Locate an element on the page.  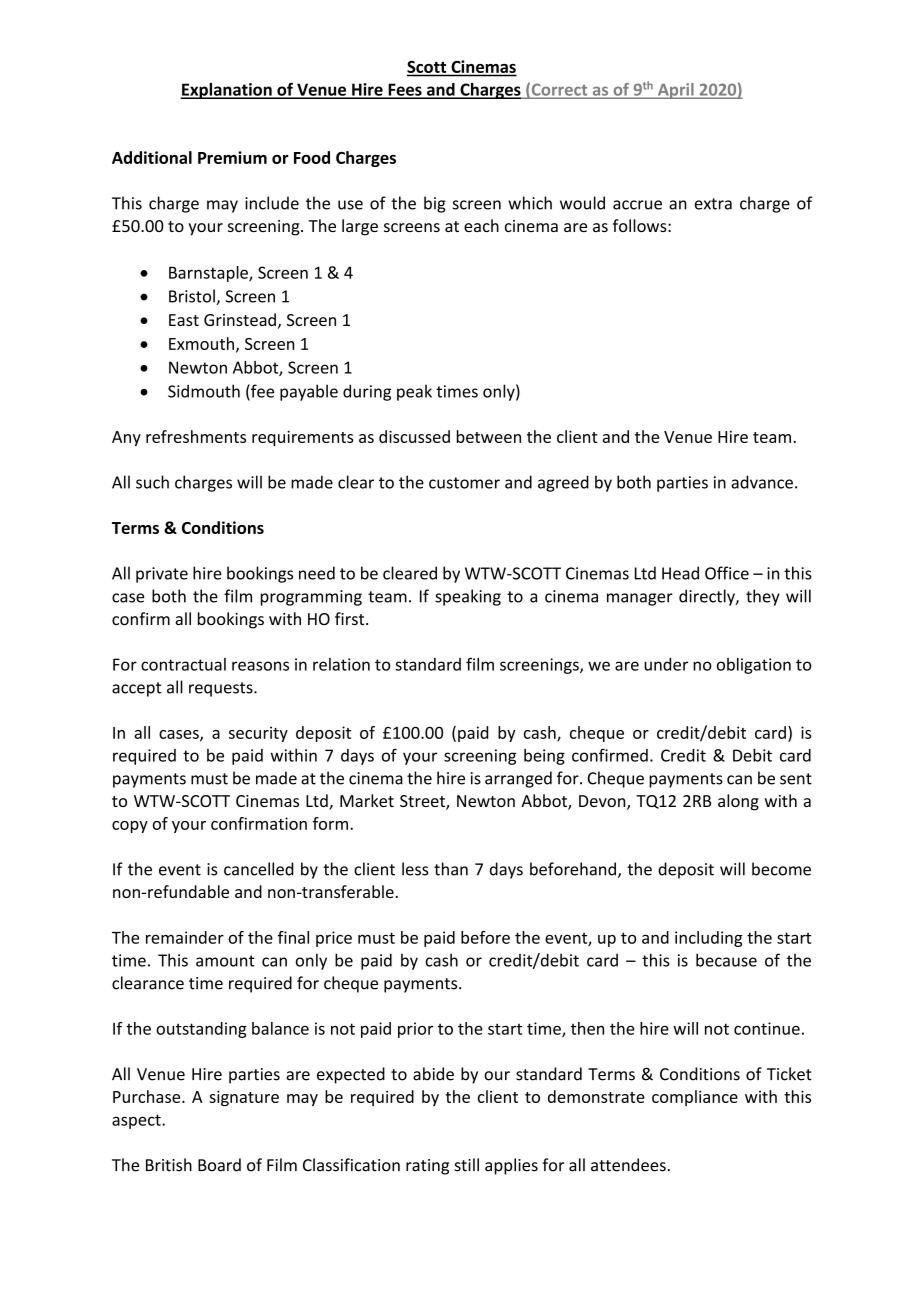
Fees is located at coordinates (405, 90).
